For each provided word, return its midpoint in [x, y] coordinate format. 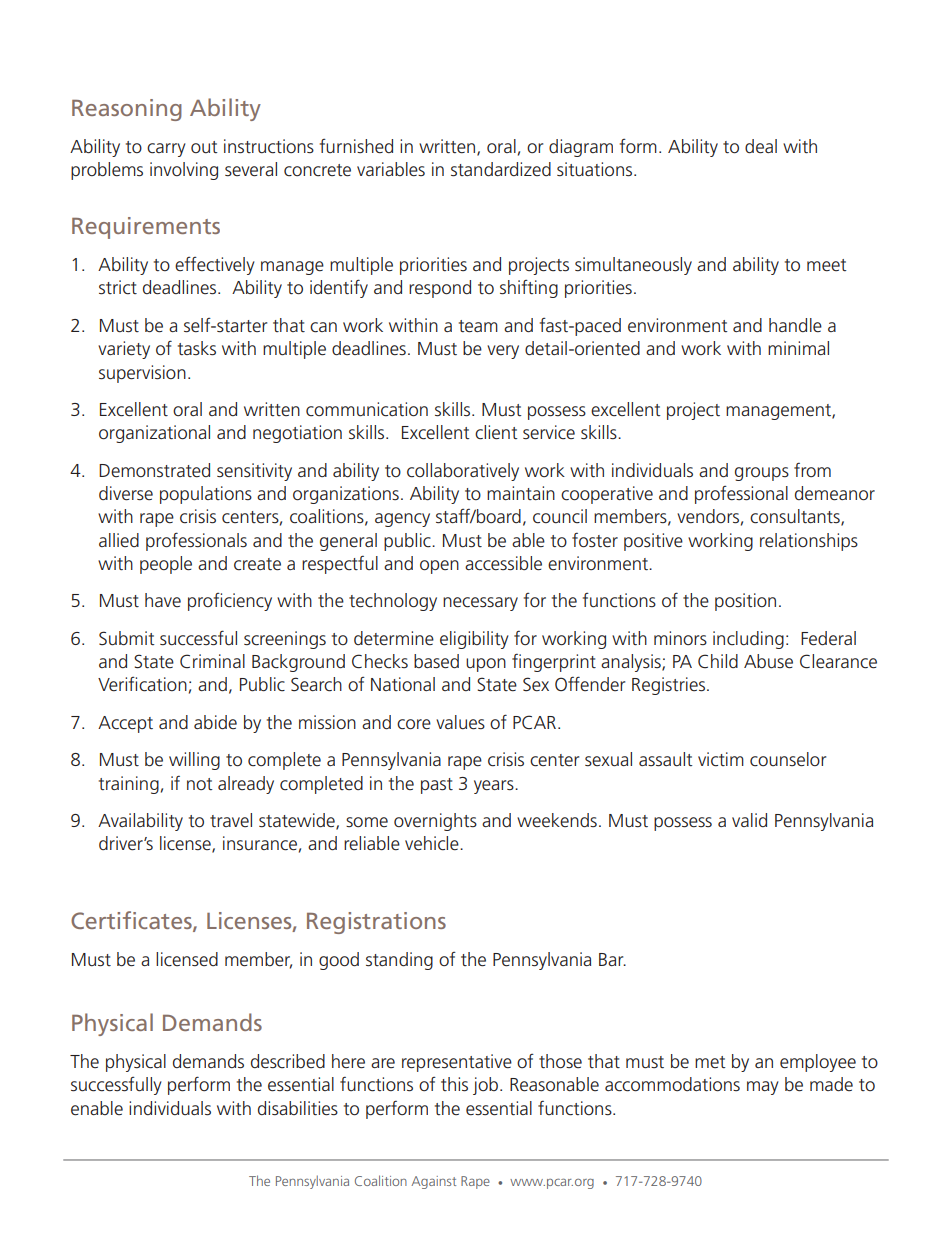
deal [761, 146]
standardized [501, 169]
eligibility [474, 640]
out [204, 147]
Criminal [212, 661]
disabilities [298, 1108]
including [748, 640]
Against [433, 1182]
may [763, 1088]
